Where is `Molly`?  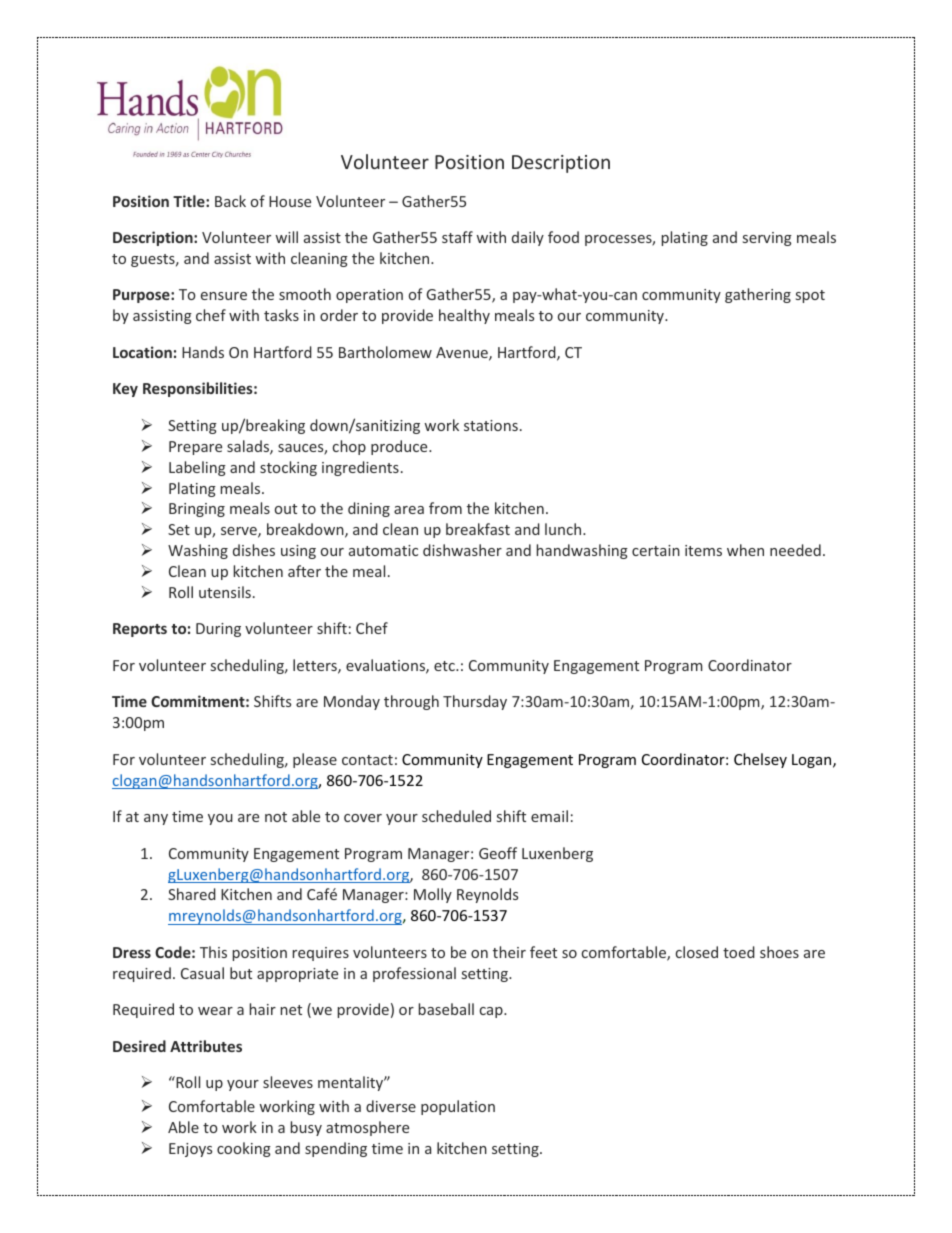 Molly is located at coordinates (433, 895).
